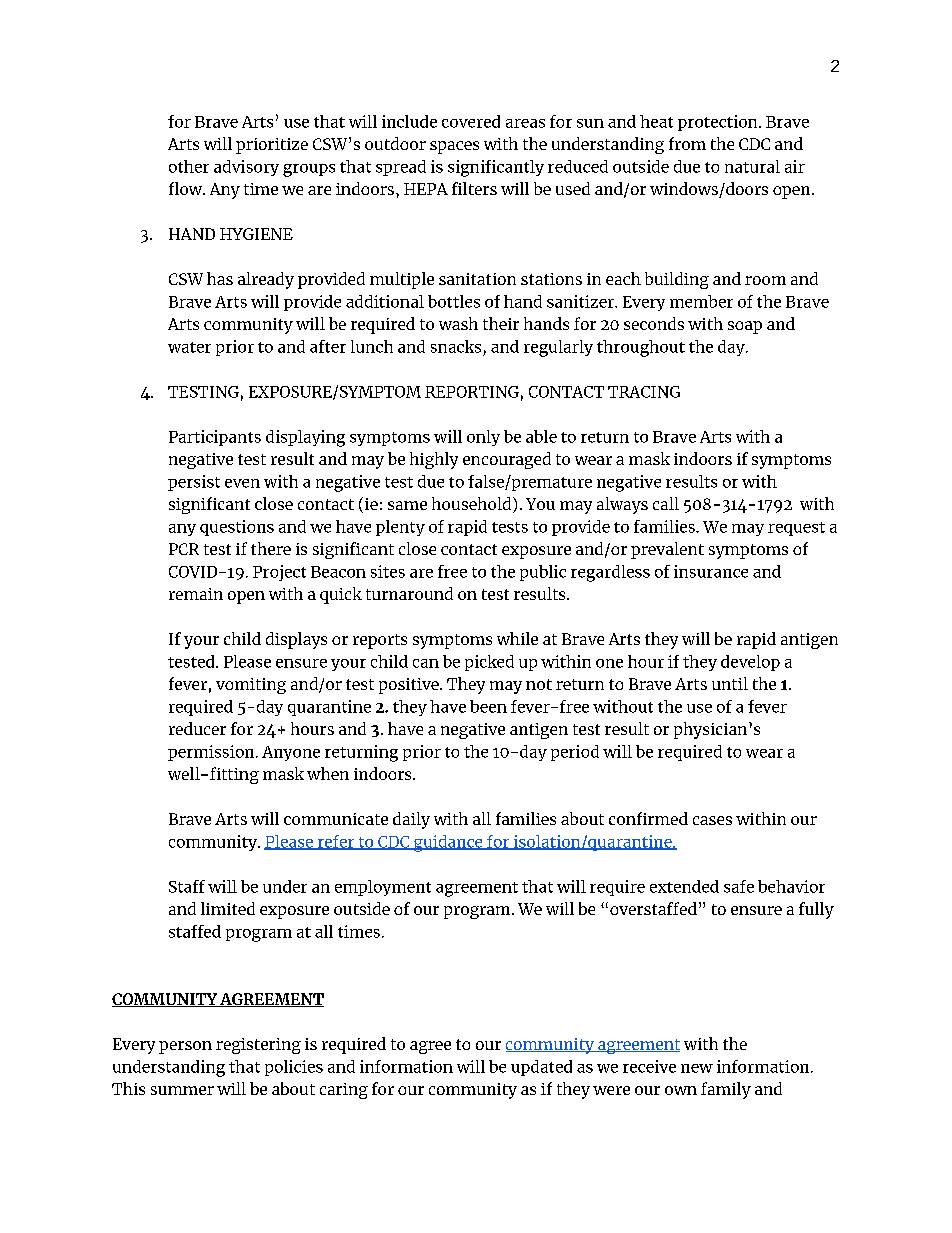  What do you see at coordinates (517, 638) in the image?
I see `while` at bounding box center [517, 638].
